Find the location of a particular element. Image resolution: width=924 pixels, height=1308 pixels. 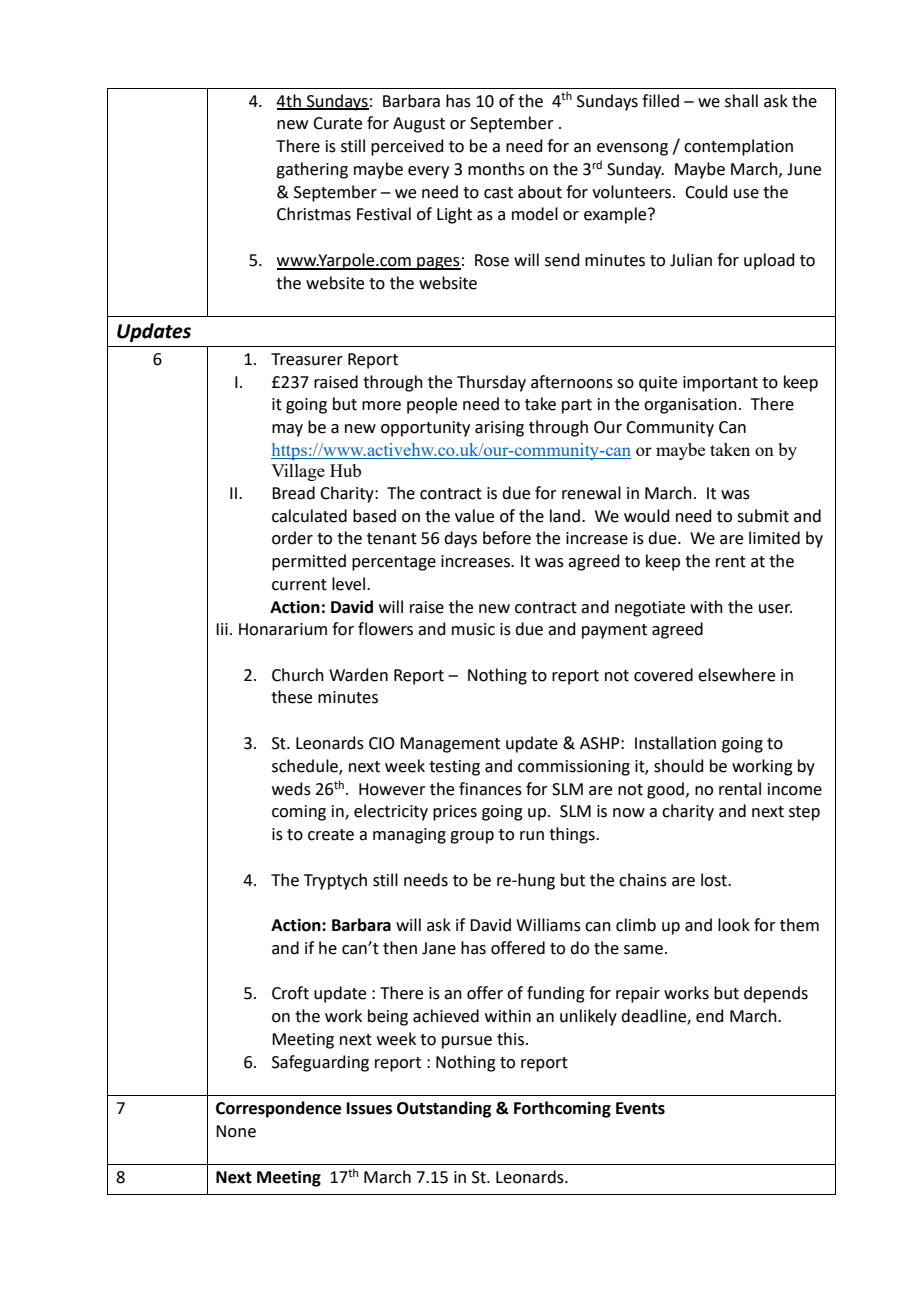

permitted is located at coordinates (309, 562).
